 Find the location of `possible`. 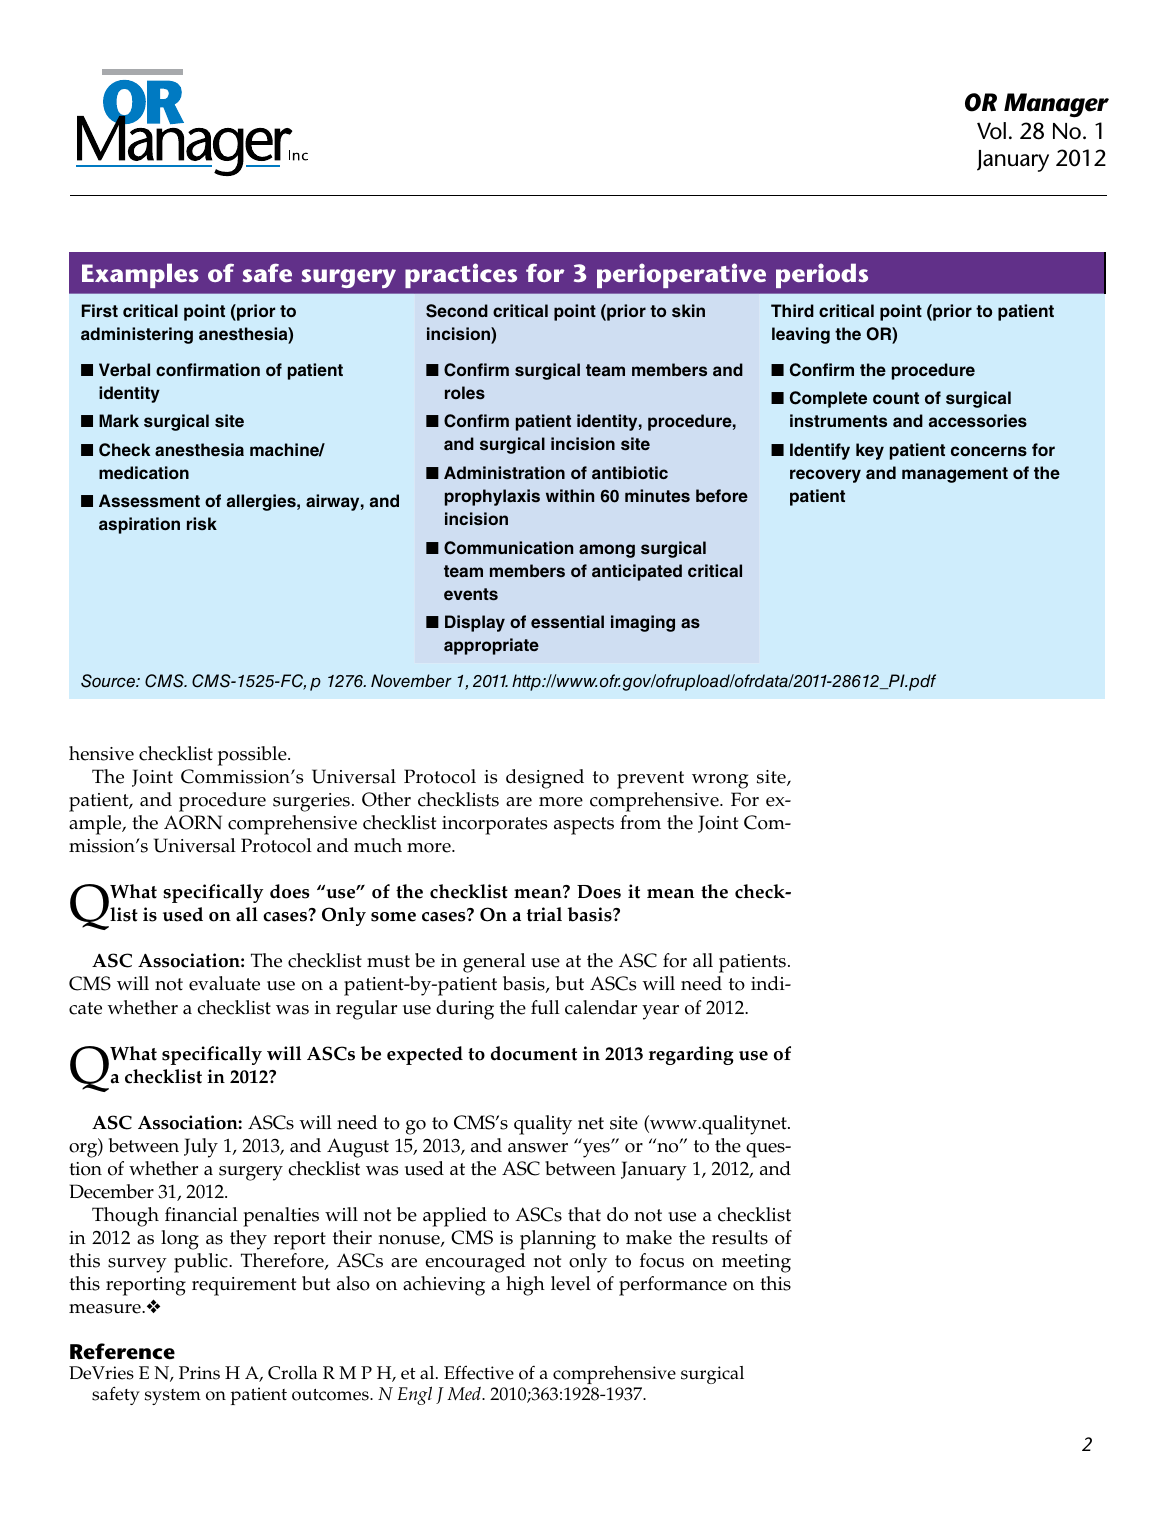

possible is located at coordinates (253, 756).
